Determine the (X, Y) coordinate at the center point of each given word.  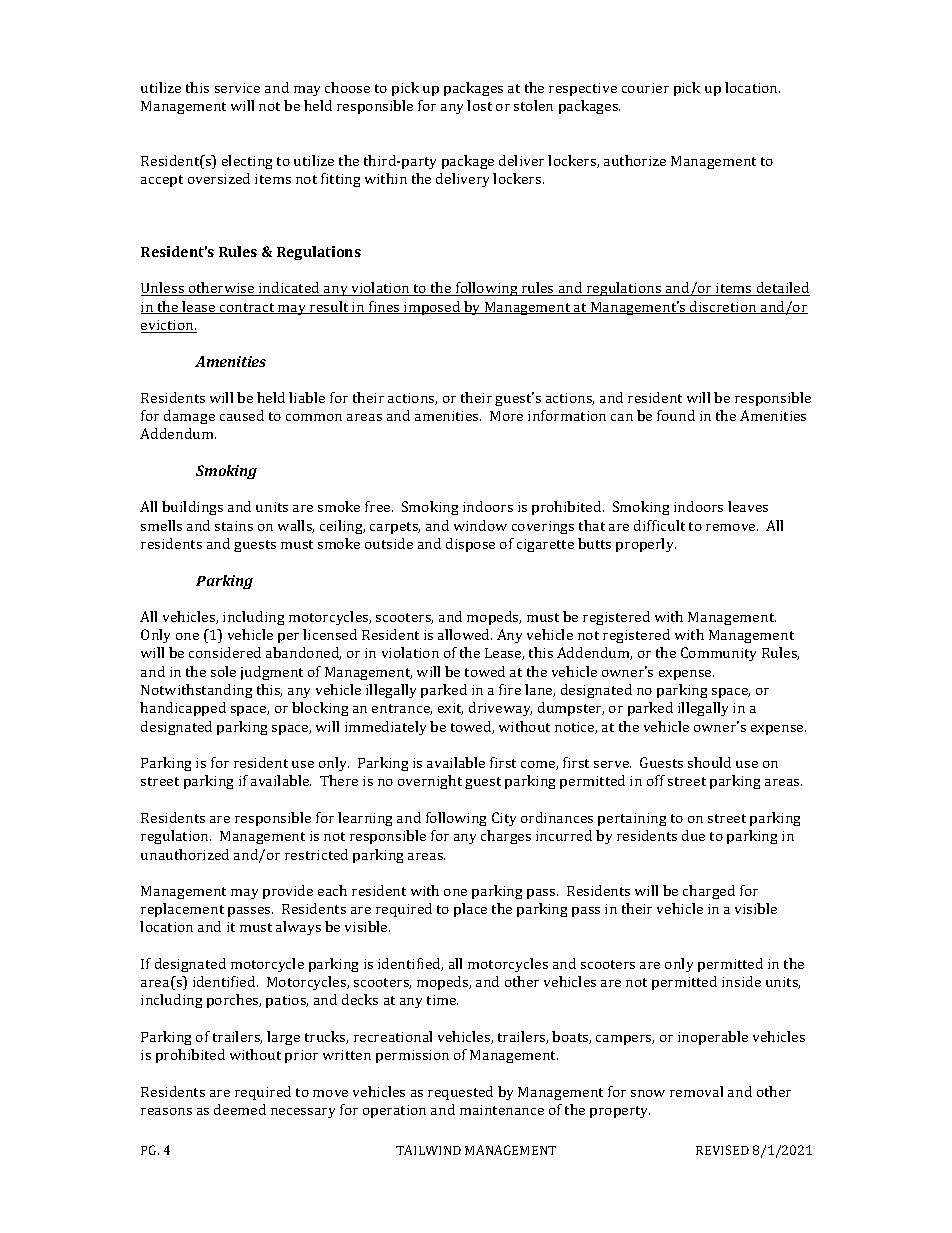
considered (225, 652)
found (676, 415)
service (237, 88)
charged (709, 892)
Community (718, 654)
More (506, 416)
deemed (240, 1109)
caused (242, 415)
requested (460, 1093)
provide (288, 892)
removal (696, 1091)
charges (506, 837)
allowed (465, 634)
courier (645, 88)
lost (479, 105)
